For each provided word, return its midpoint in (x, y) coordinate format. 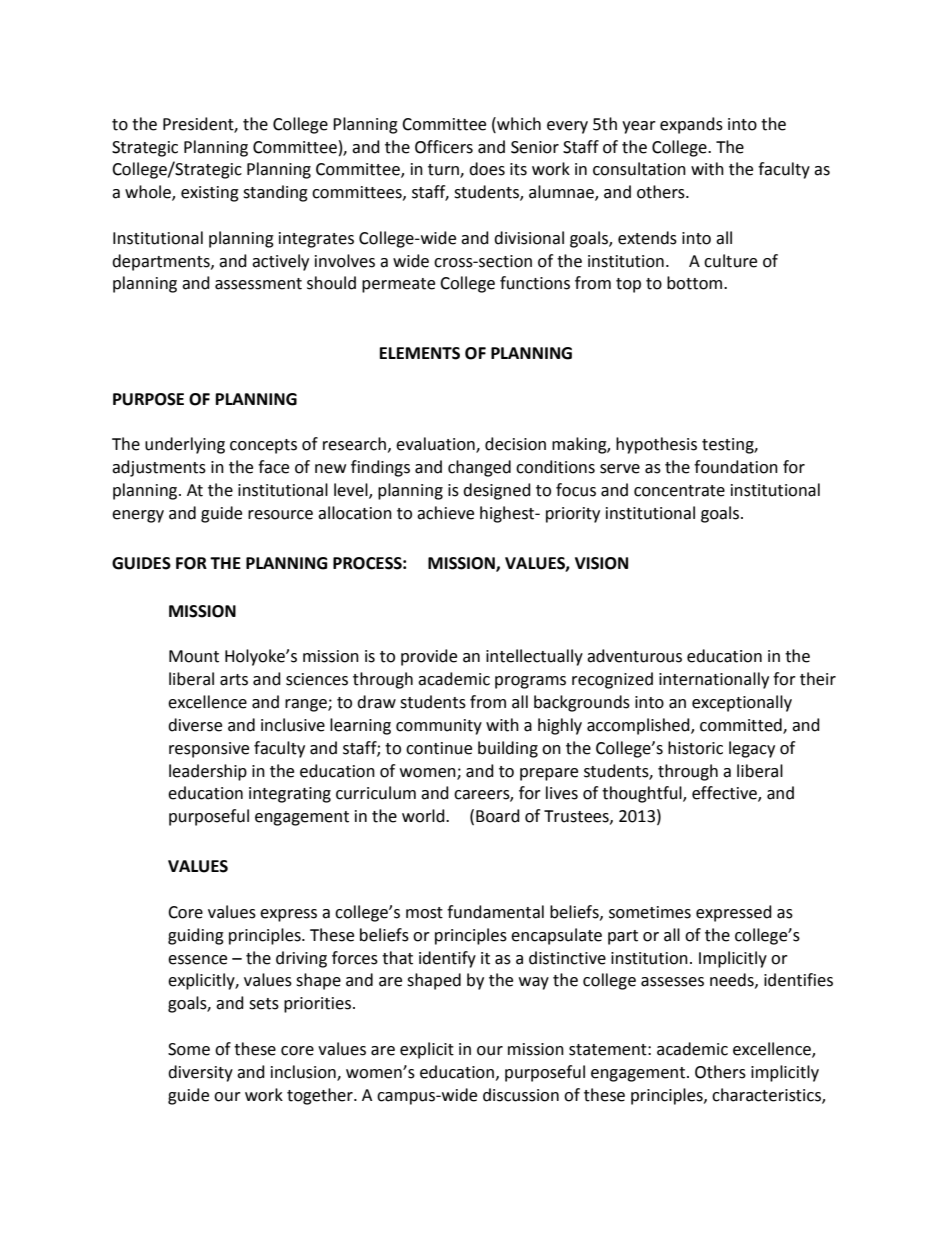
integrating (290, 795)
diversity (200, 1073)
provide (429, 657)
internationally (714, 680)
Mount (194, 656)
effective (725, 794)
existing (210, 194)
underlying (185, 445)
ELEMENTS (420, 353)
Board (498, 816)
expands (691, 125)
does (487, 169)
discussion (521, 1095)
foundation (736, 467)
